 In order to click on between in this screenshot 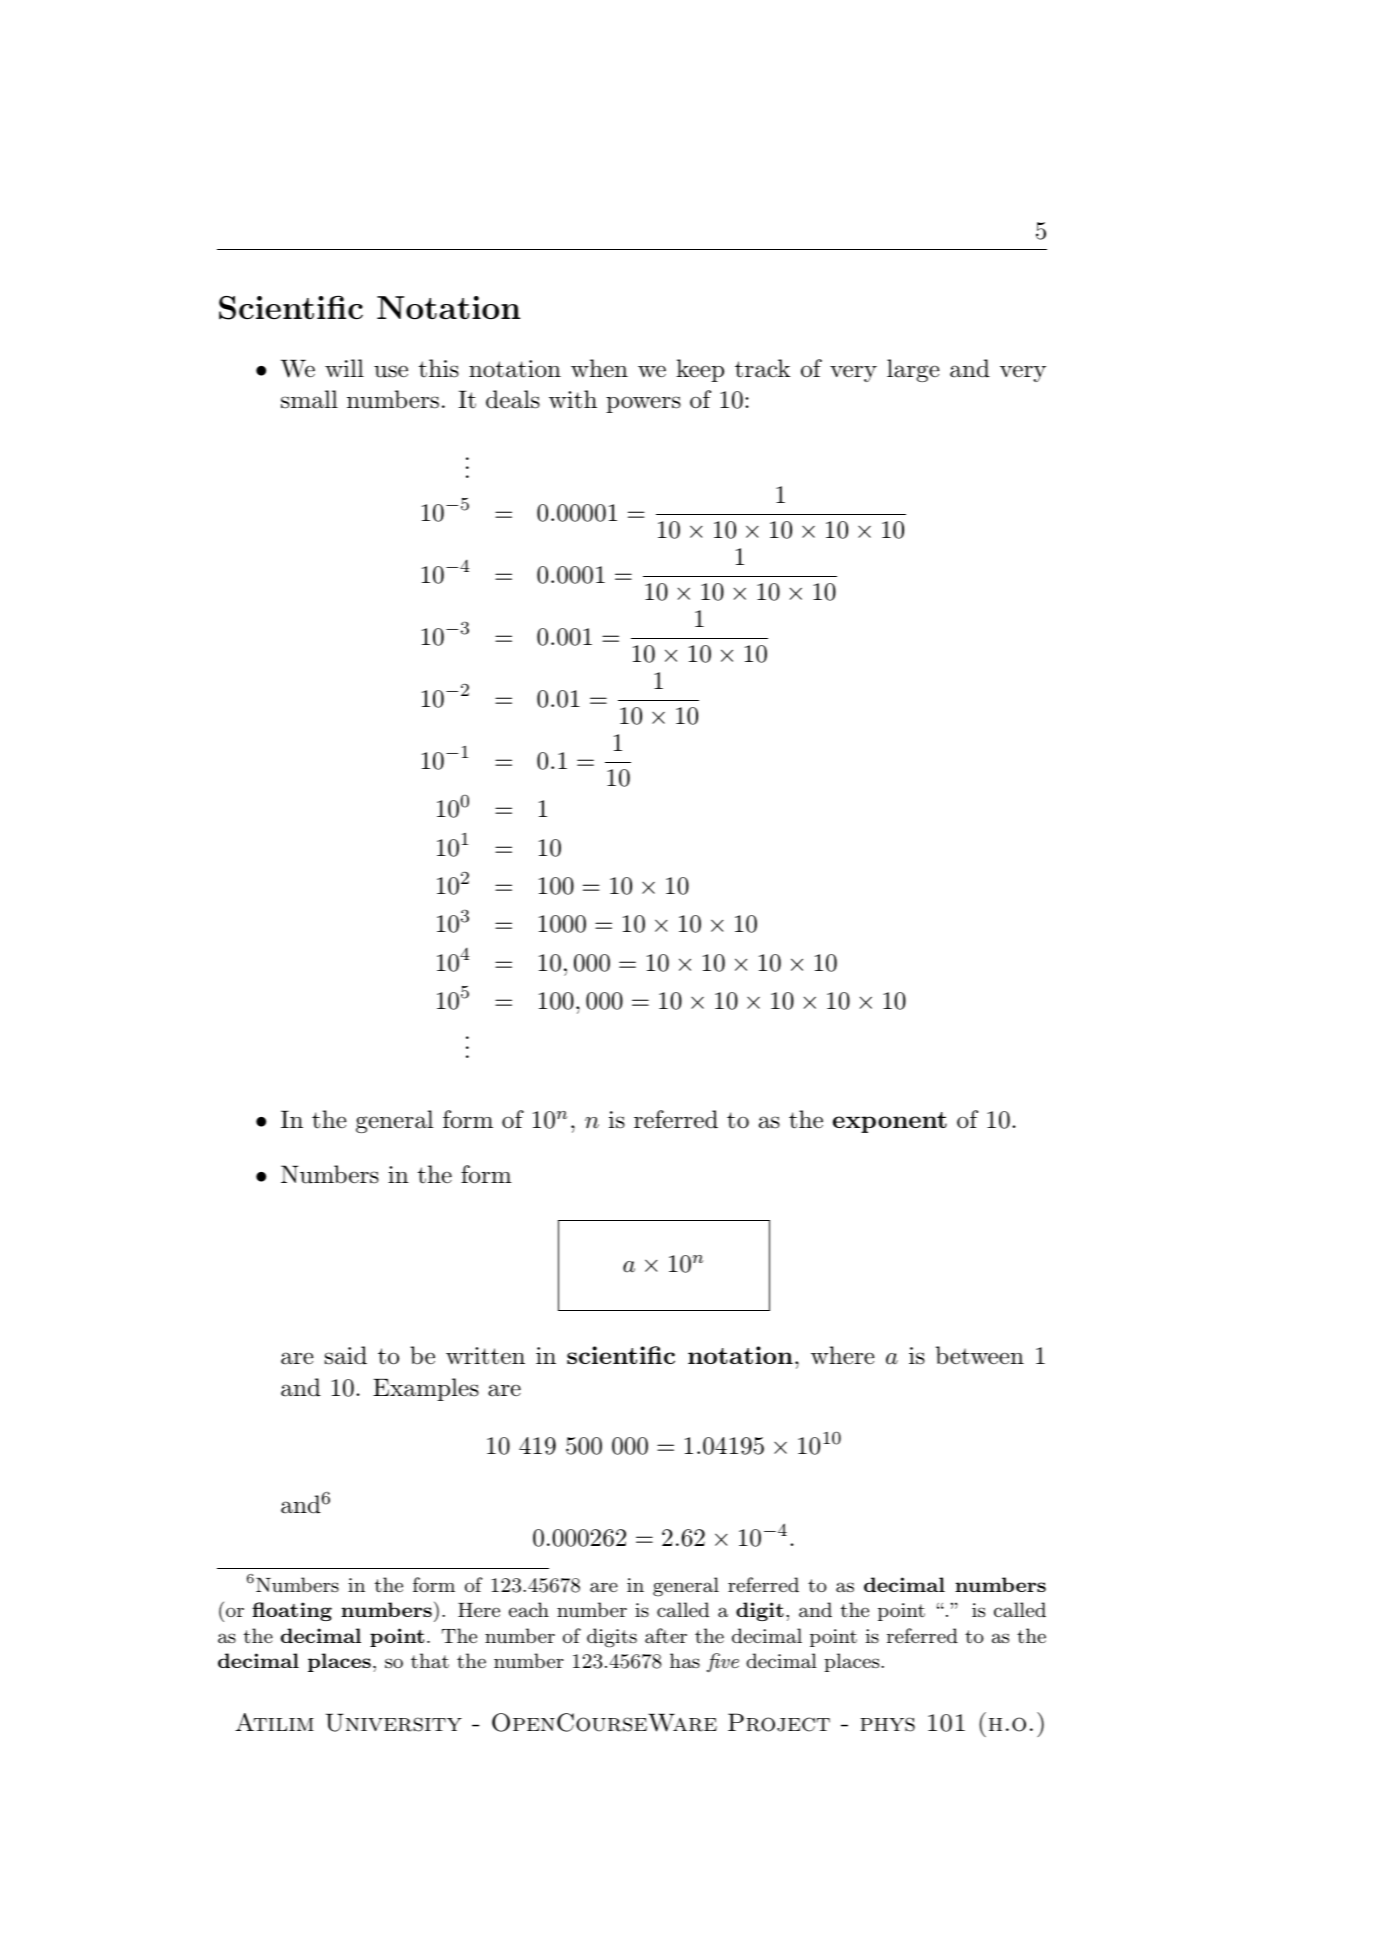, I will do `click(980, 1355)`.
